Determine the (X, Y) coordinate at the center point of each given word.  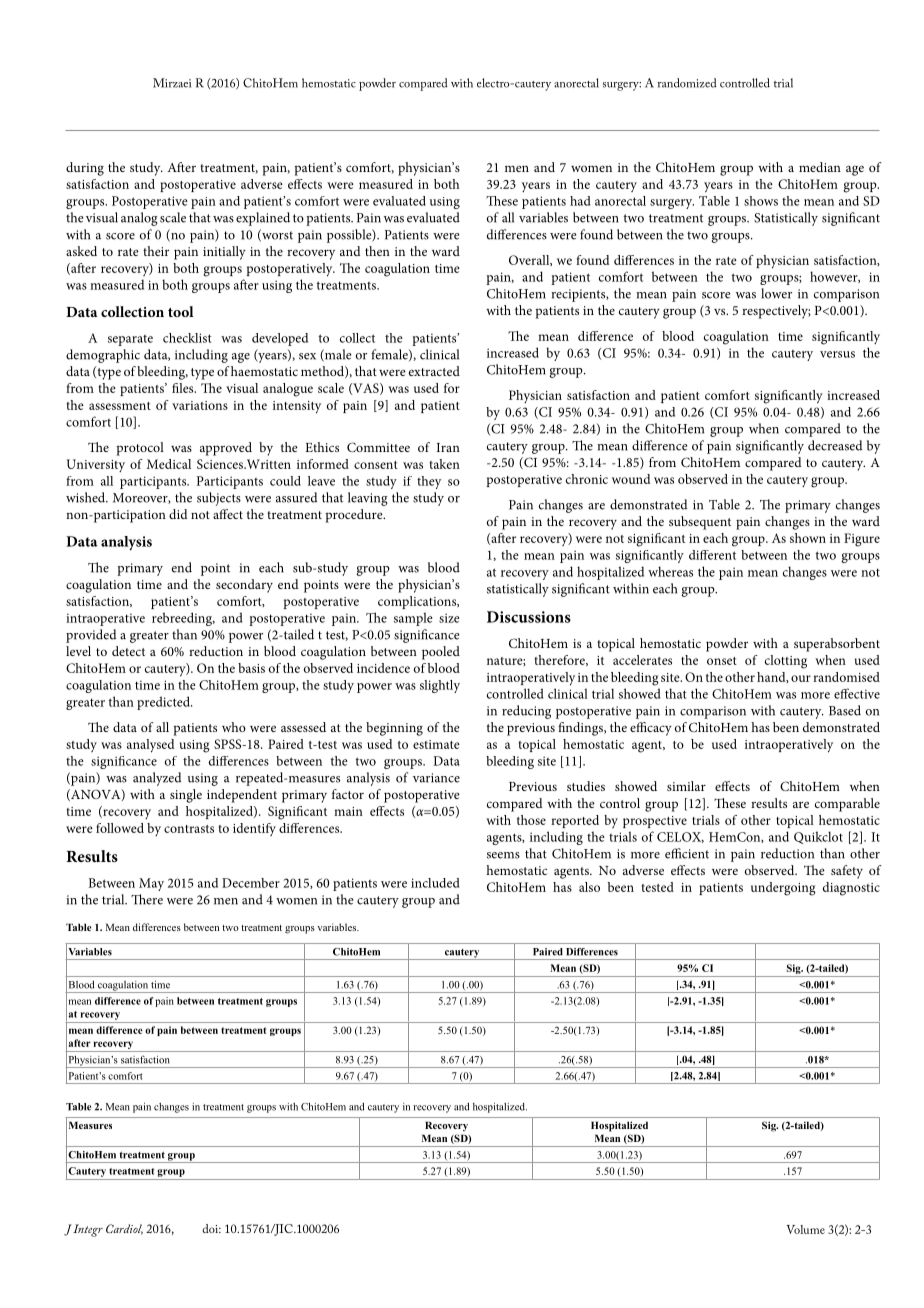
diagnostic (851, 889)
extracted (434, 371)
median (820, 167)
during (85, 169)
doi (211, 1228)
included (435, 883)
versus (837, 354)
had (580, 201)
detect (128, 651)
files (184, 388)
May (151, 884)
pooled (441, 653)
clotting (786, 662)
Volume (806, 1229)
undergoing (783, 889)
